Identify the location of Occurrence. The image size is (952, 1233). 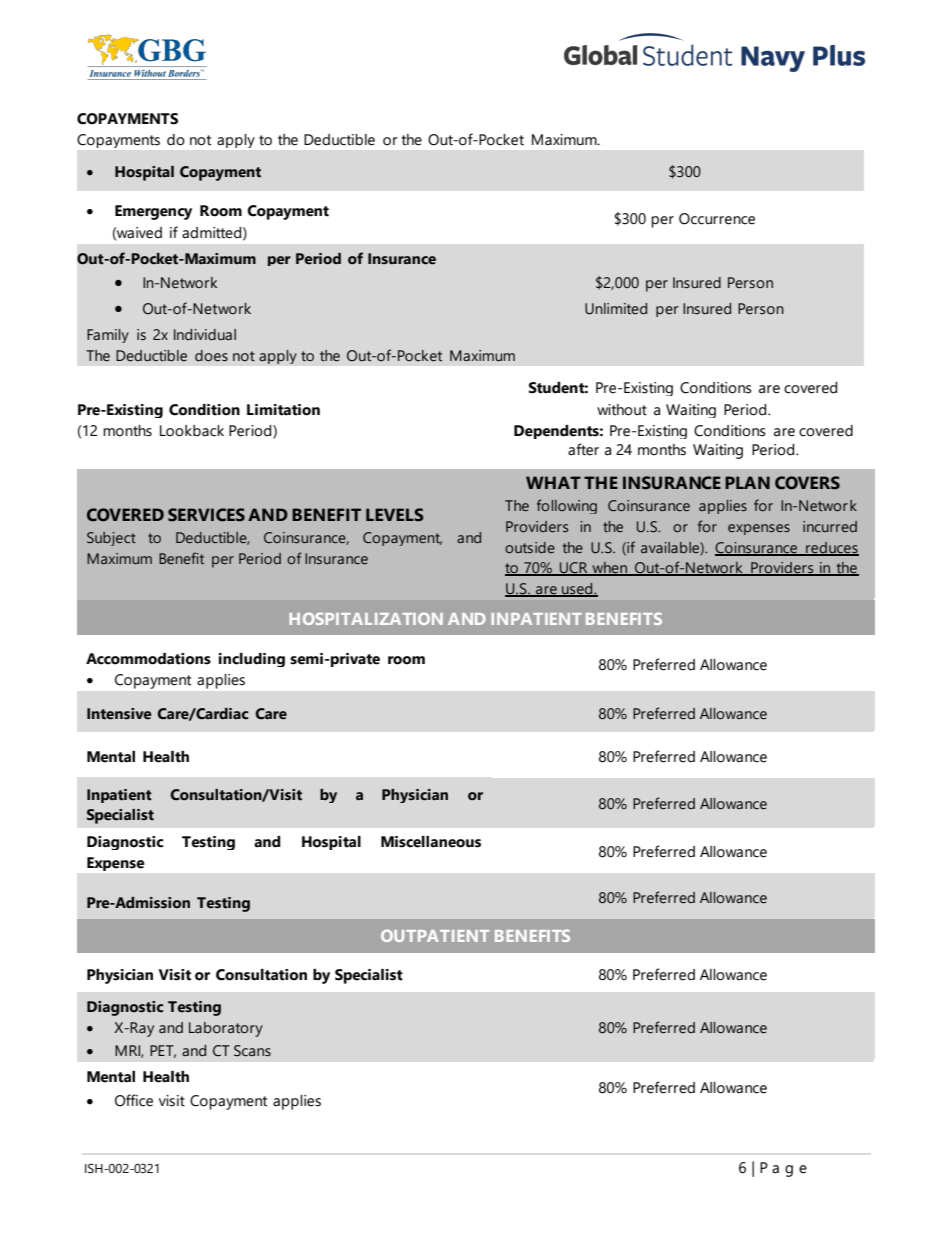
(717, 219).
